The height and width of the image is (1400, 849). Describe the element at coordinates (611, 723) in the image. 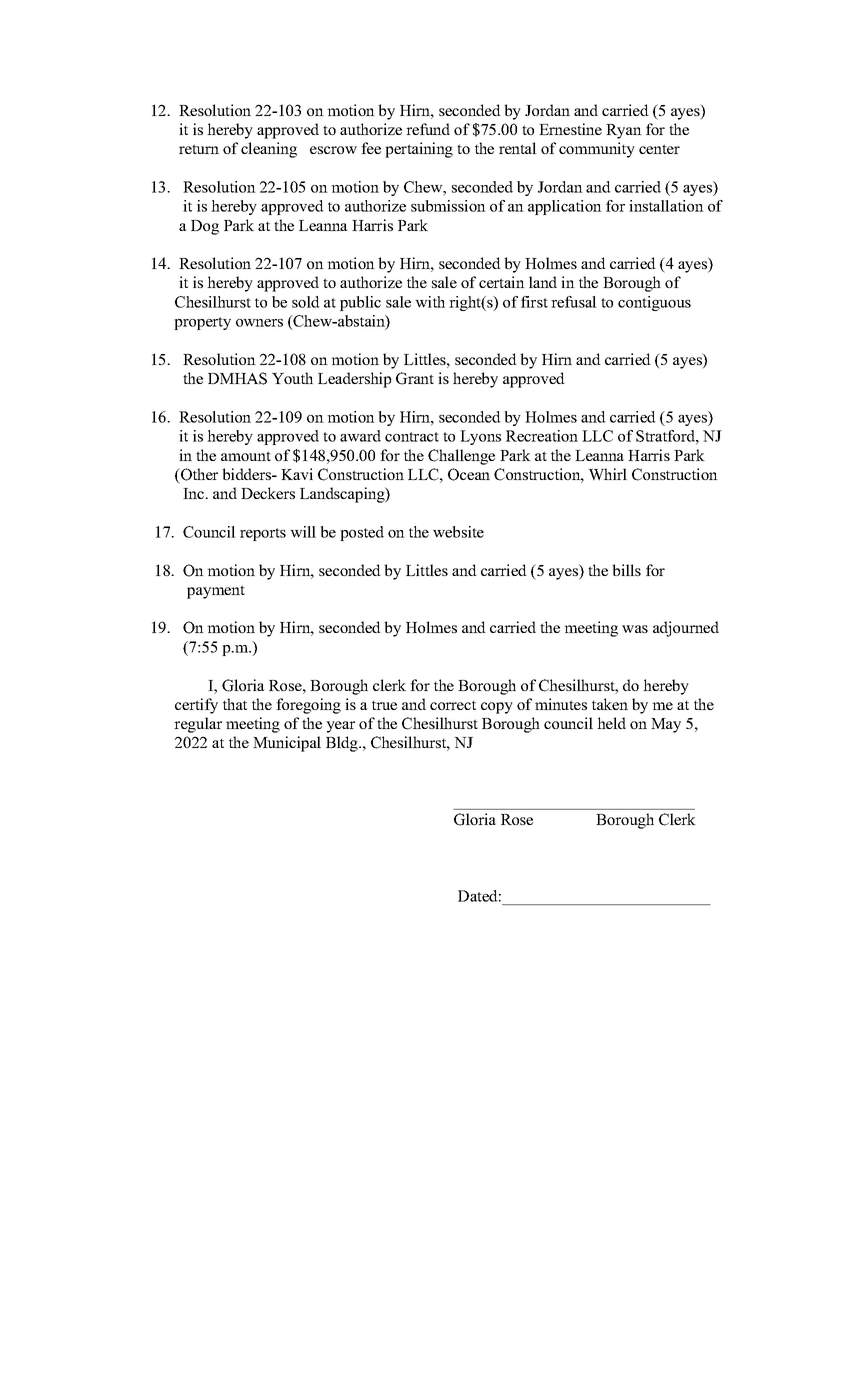

I see `held` at that location.
